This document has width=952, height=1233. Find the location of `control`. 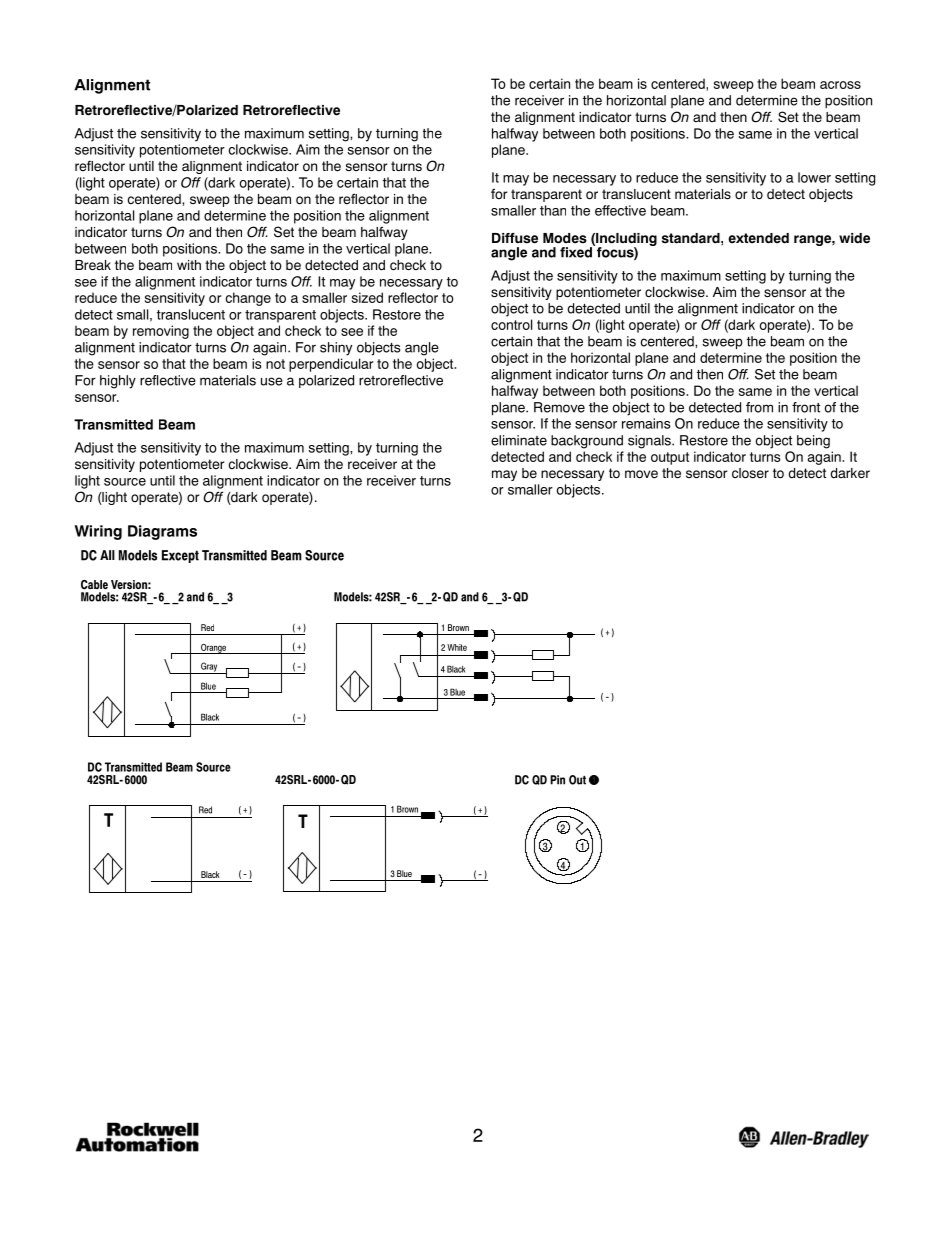

control is located at coordinates (511, 324).
